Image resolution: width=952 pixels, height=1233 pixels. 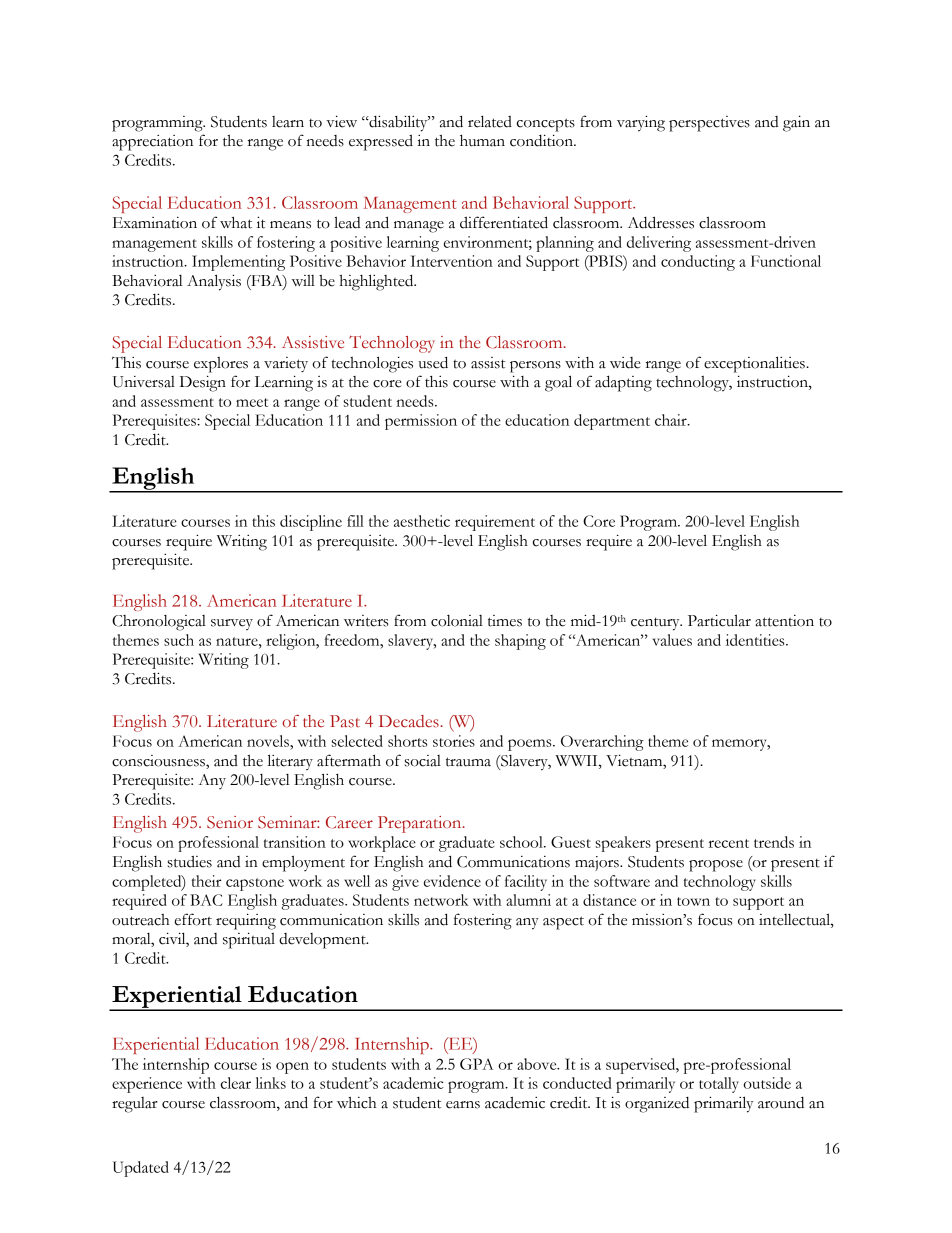 What do you see at coordinates (230, 822) in the document?
I see `Senior` at bounding box center [230, 822].
